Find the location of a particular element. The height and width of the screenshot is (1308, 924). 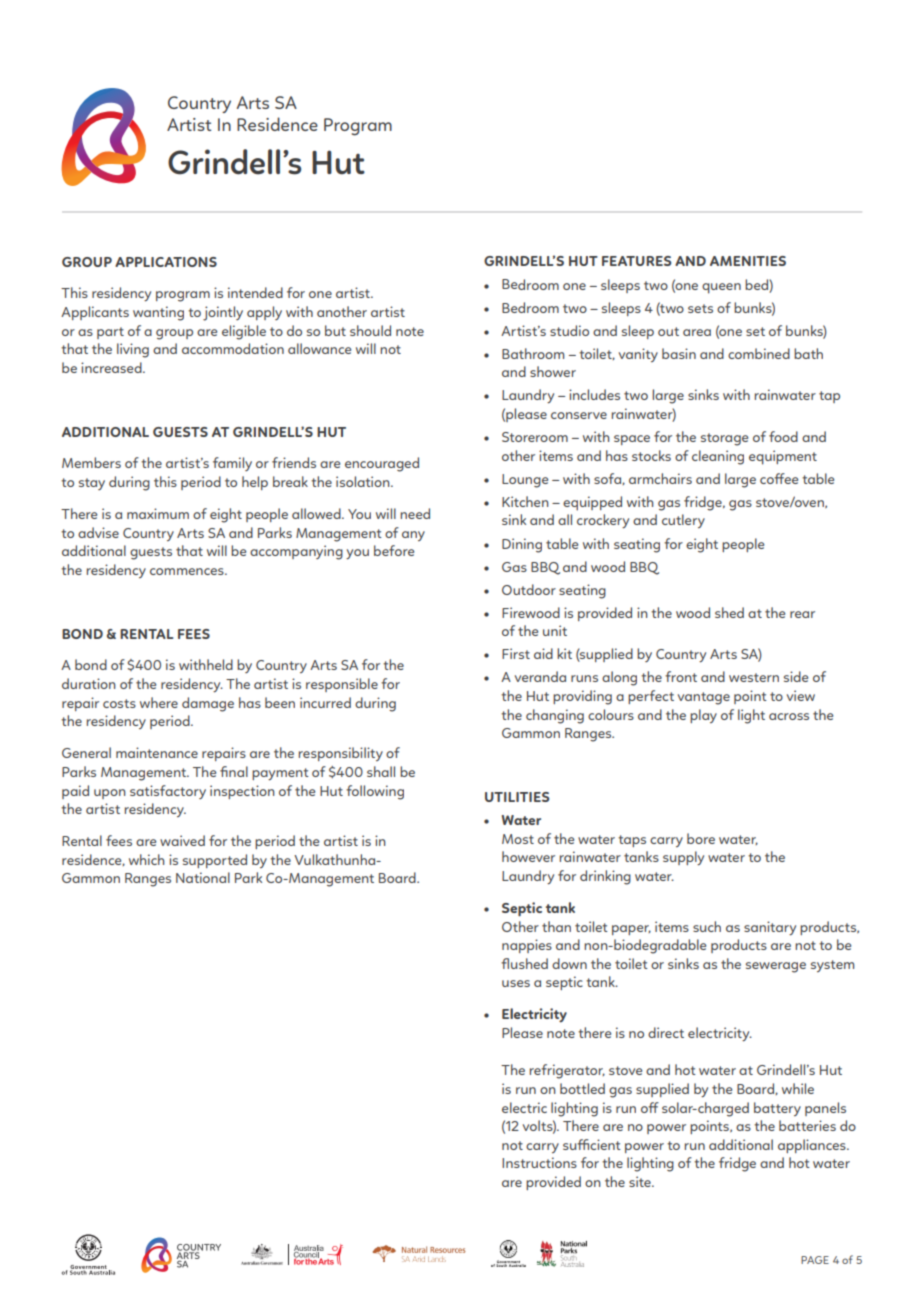

queen is located at coordinates (721, 288).
